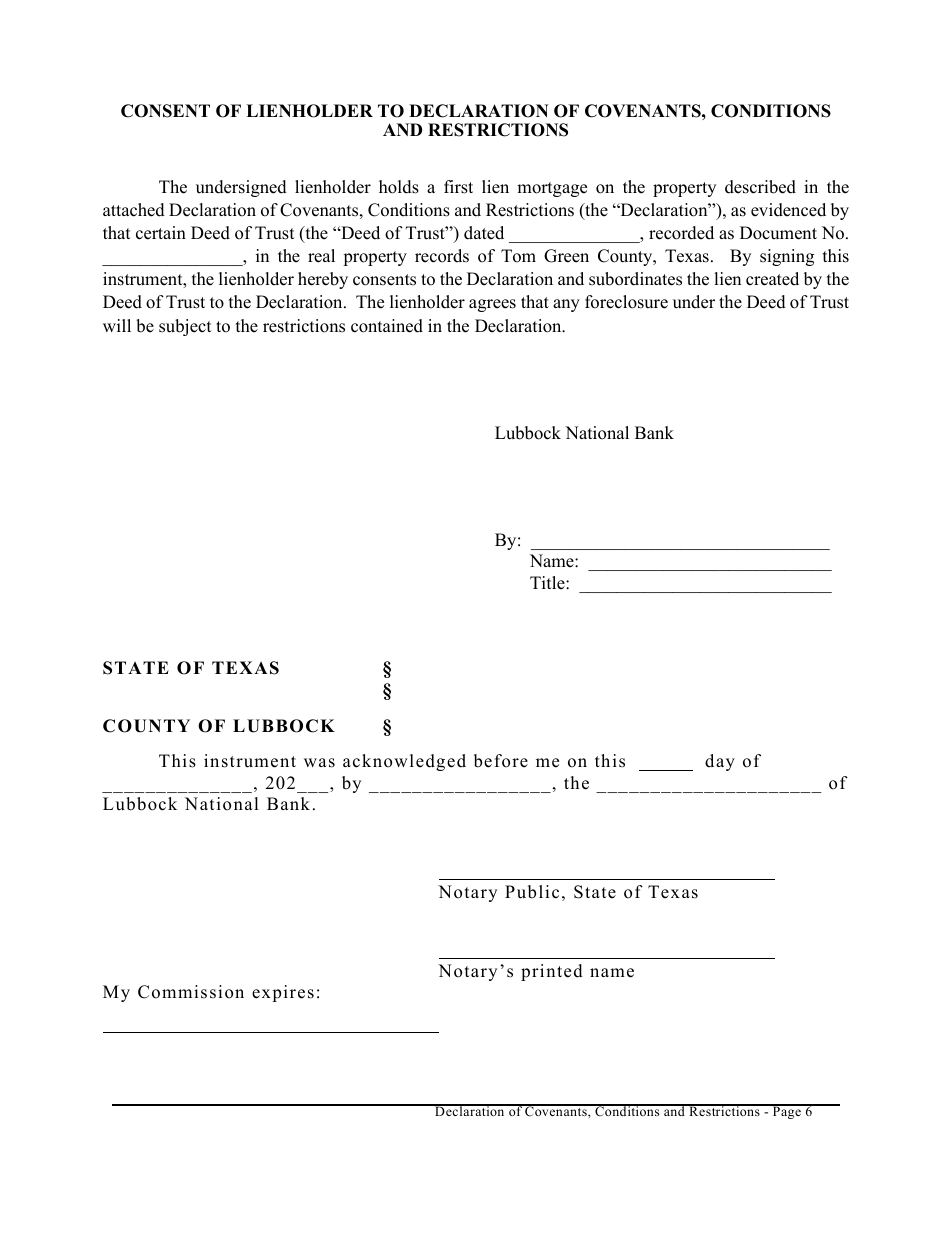 This image has height=1233, width=952. What do you see at coordinates (404, 762) in the image?
I see `acknowledged` at bounding box center [404, 762].
